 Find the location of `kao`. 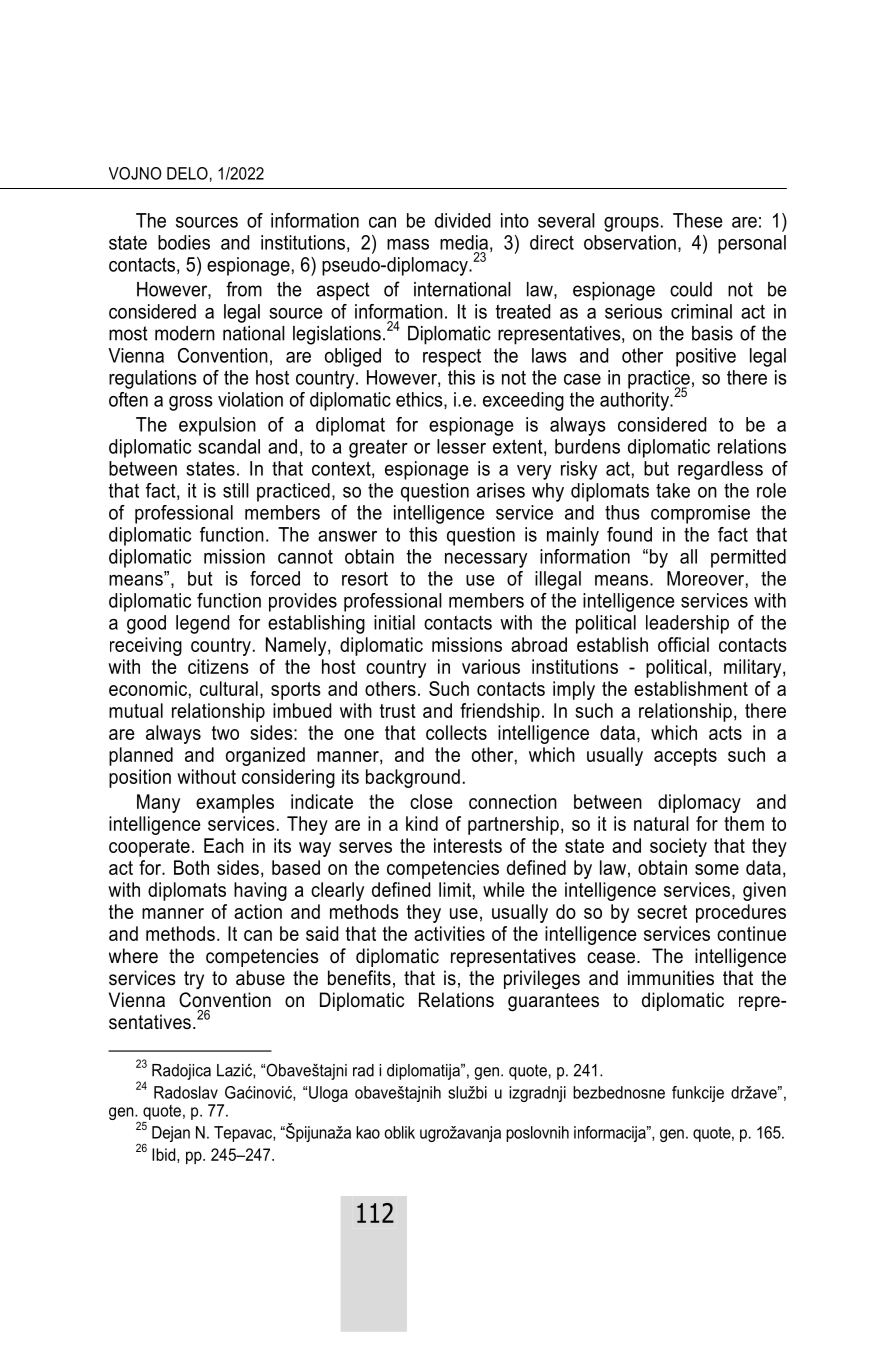

kao is located at coordinates (368, 1132).
